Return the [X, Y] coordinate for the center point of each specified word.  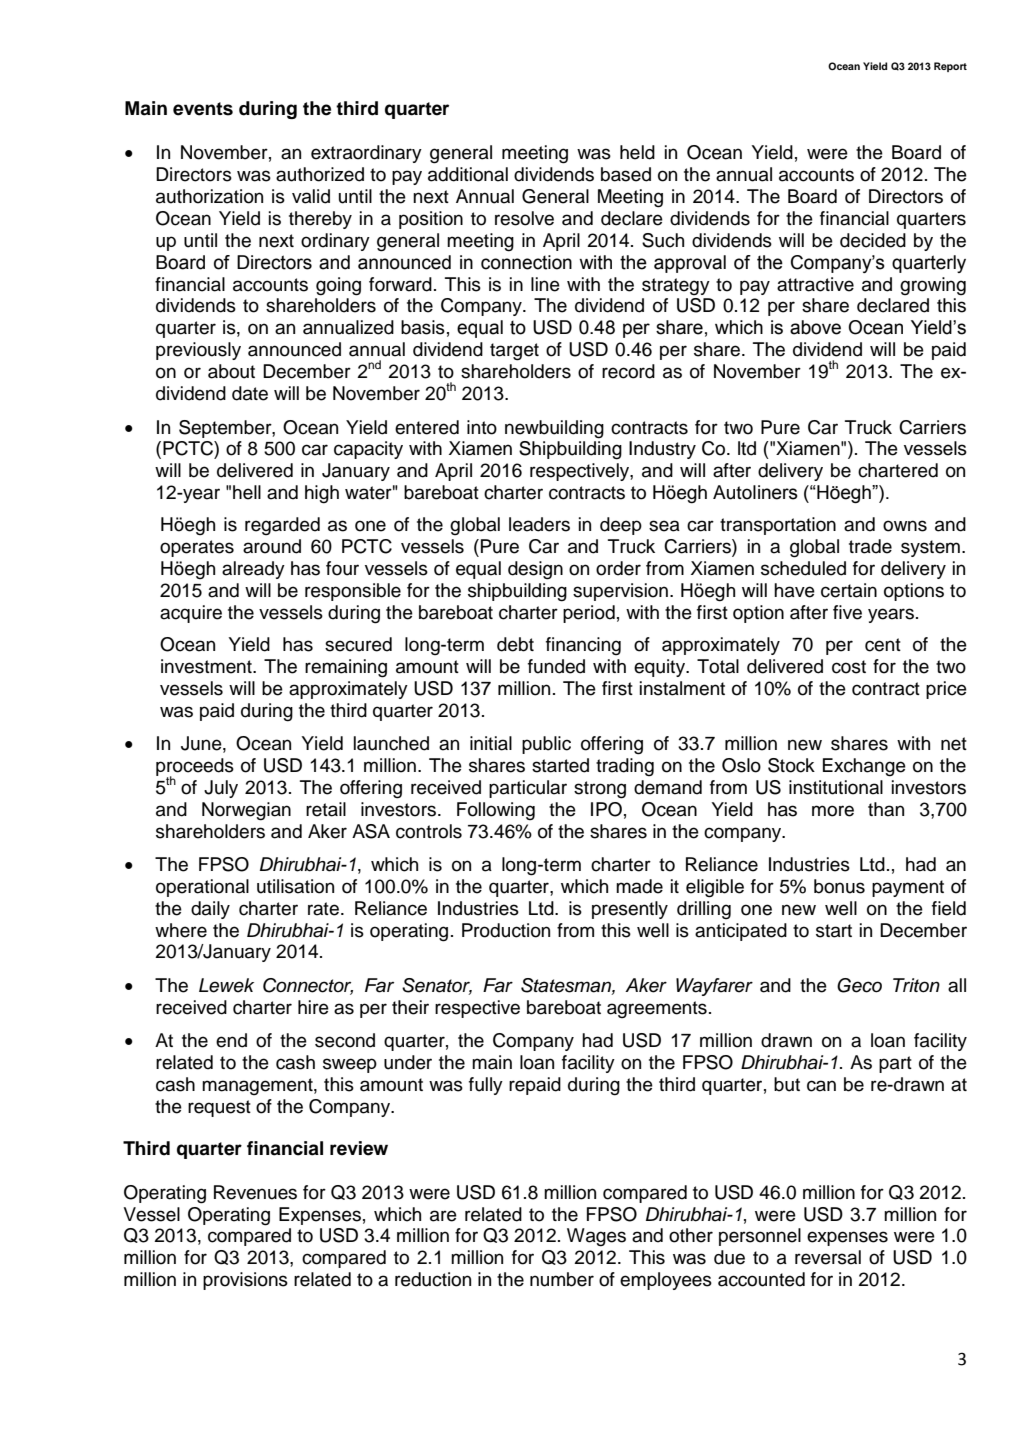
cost [849, 667]
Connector [308, 986]
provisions [245, 1281]
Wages [596, 1237]
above [815, 327]
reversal [828, 1257]
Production [506, 930]
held [637, 152]
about [231, 371]
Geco [859, 985]
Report [950, 67]
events [203, 109]
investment [207, 666]
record [628, 371]
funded [556, 666]
